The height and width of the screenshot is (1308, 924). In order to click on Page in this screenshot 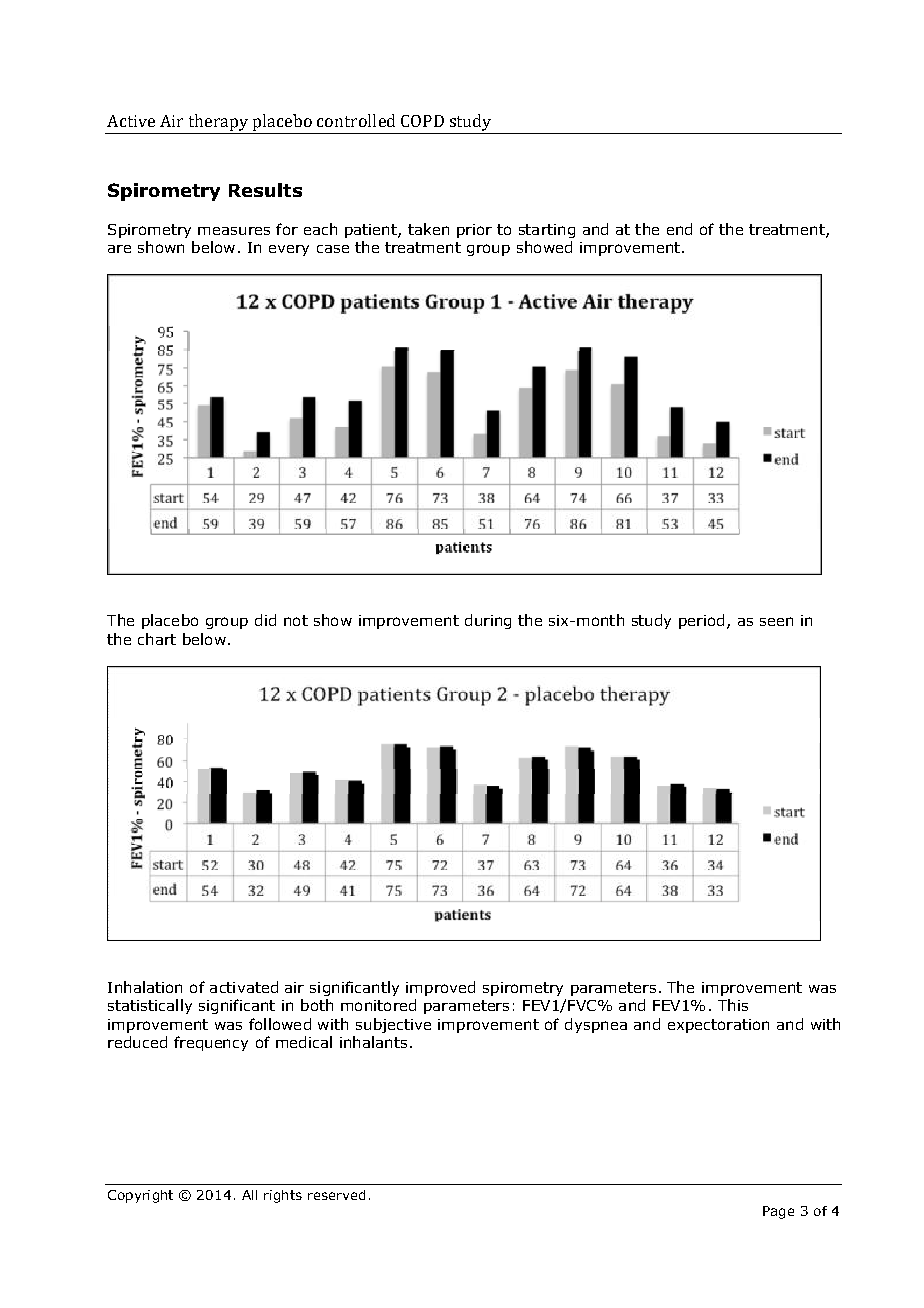, I will do `click(778, 1212)`.
